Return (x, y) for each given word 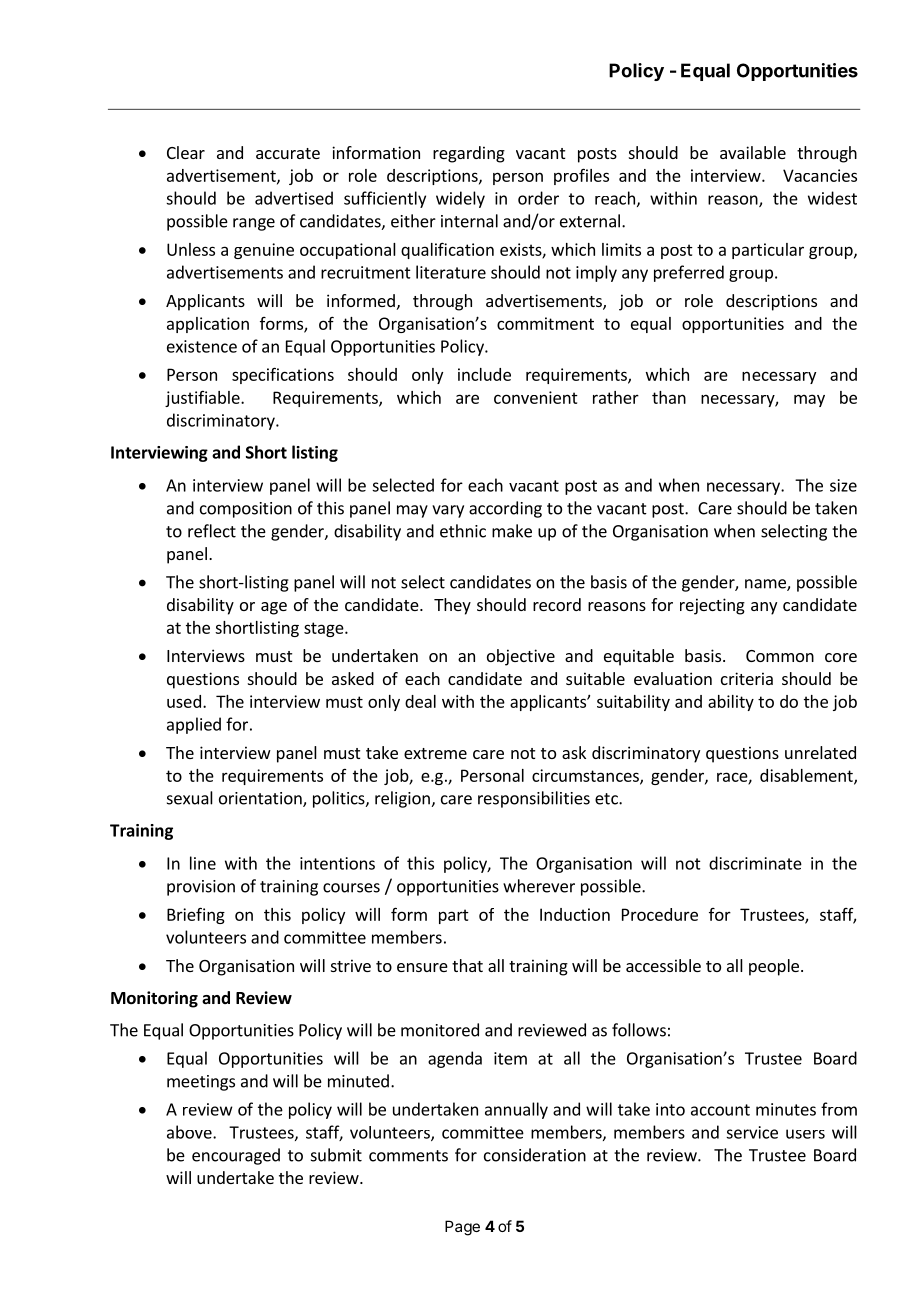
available (753, 152)
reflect (212, 531)
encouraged (236, 1156)
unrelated (820, 752)
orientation (261, 799)
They (452, 606)
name (766, 585)
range (254, 224)
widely (460, 199)
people (774, 967)
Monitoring (154, 999)
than (669, 397)
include (484, 374)
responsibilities (534, 799)
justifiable (203, 399)
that (467, 965)
